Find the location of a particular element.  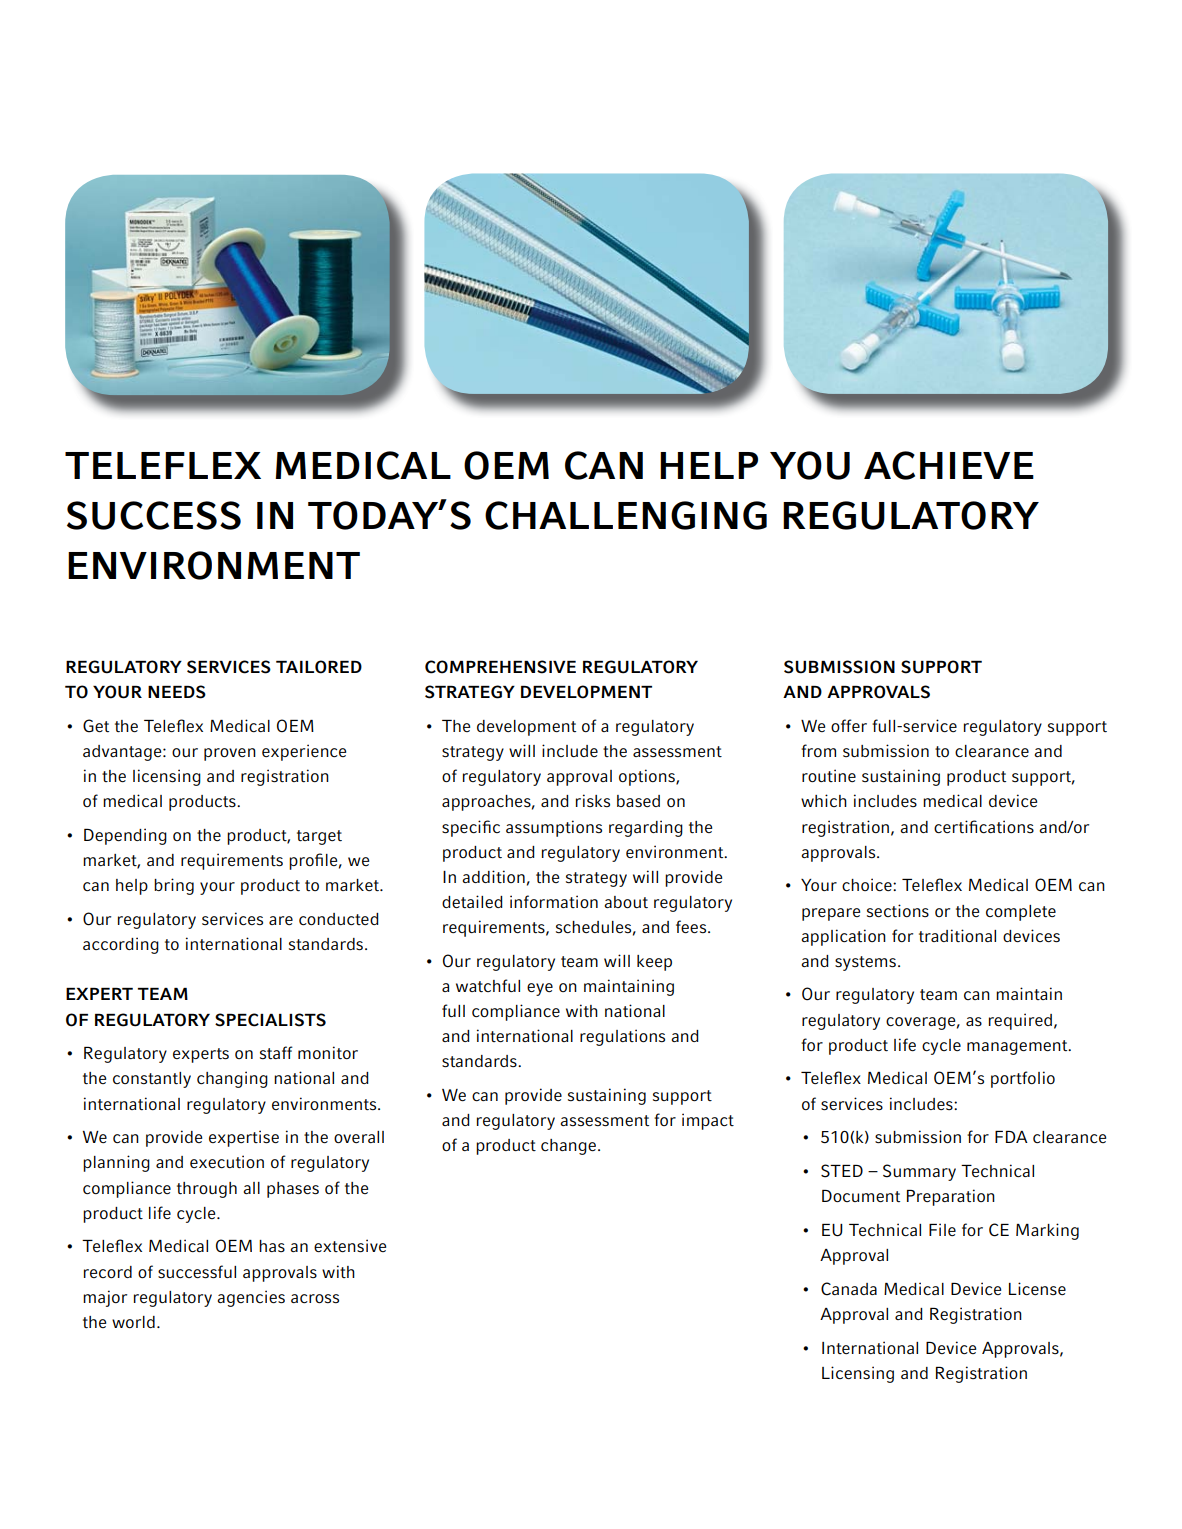

portfolio is located at coordinates (1023, 1079).
